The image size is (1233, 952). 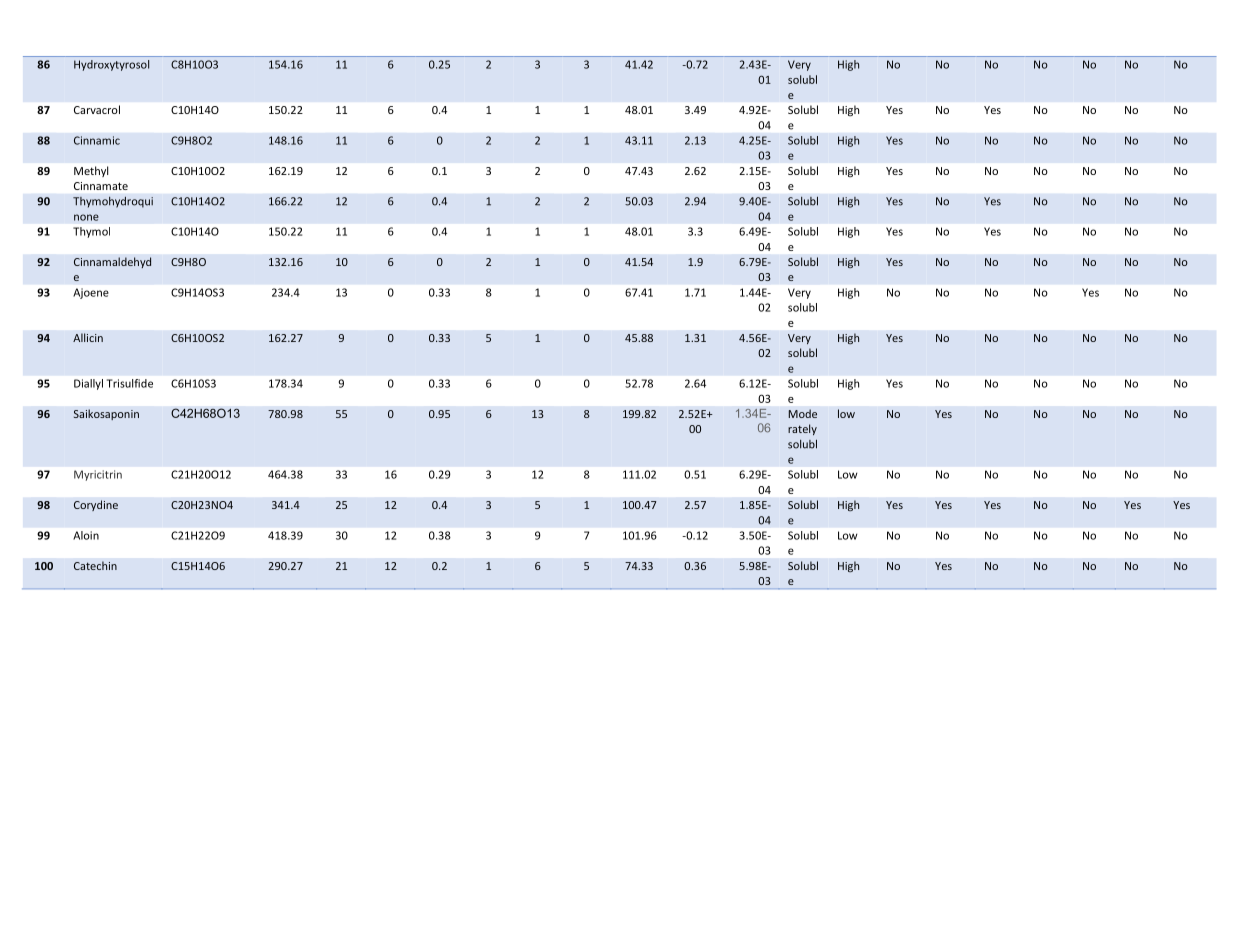 What do you see at coordinates (91, 171) in the document?
I see `Methyl` at bounding box center [91, 171].
